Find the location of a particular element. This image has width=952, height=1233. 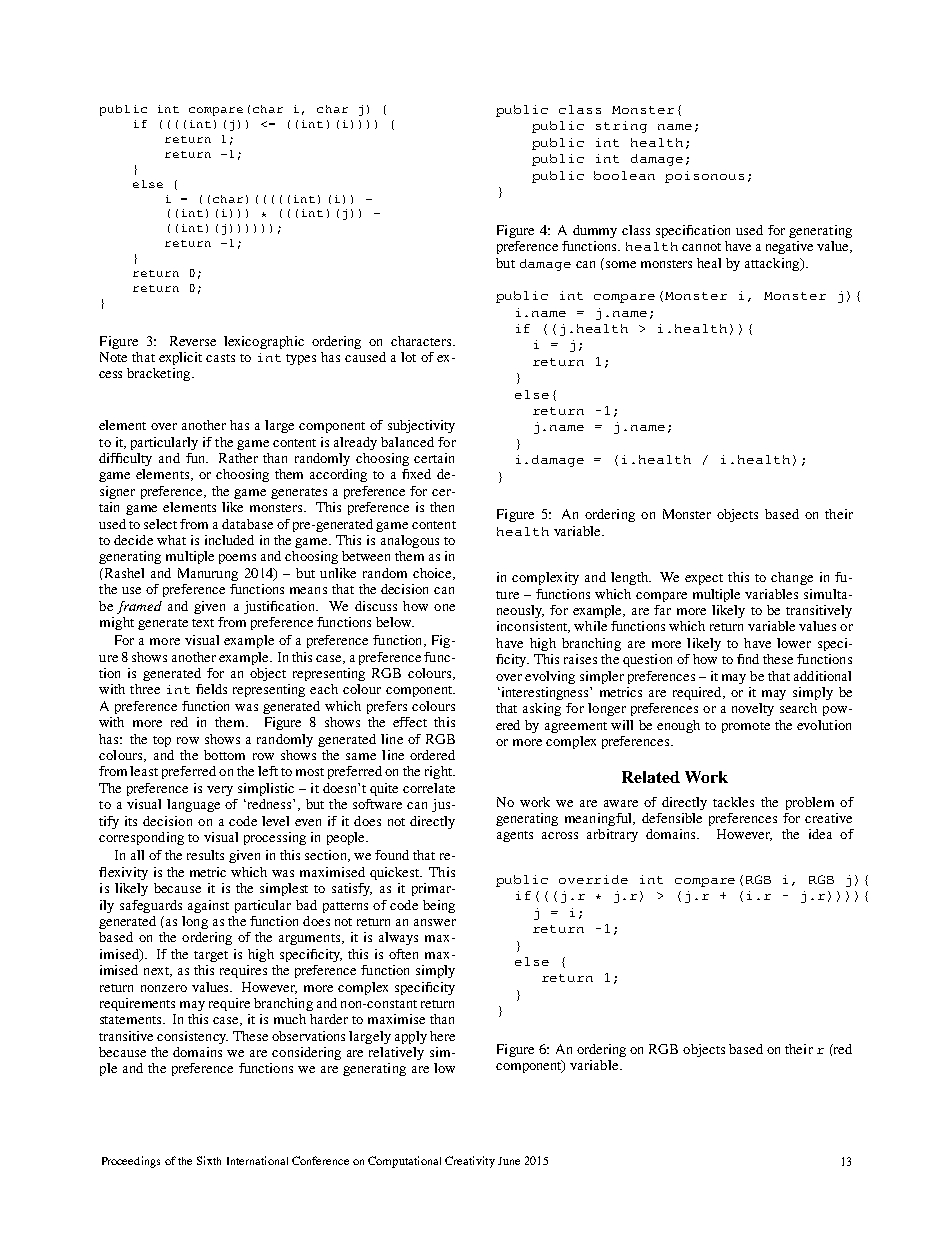

boolean is located at coordinates (624, 175).
